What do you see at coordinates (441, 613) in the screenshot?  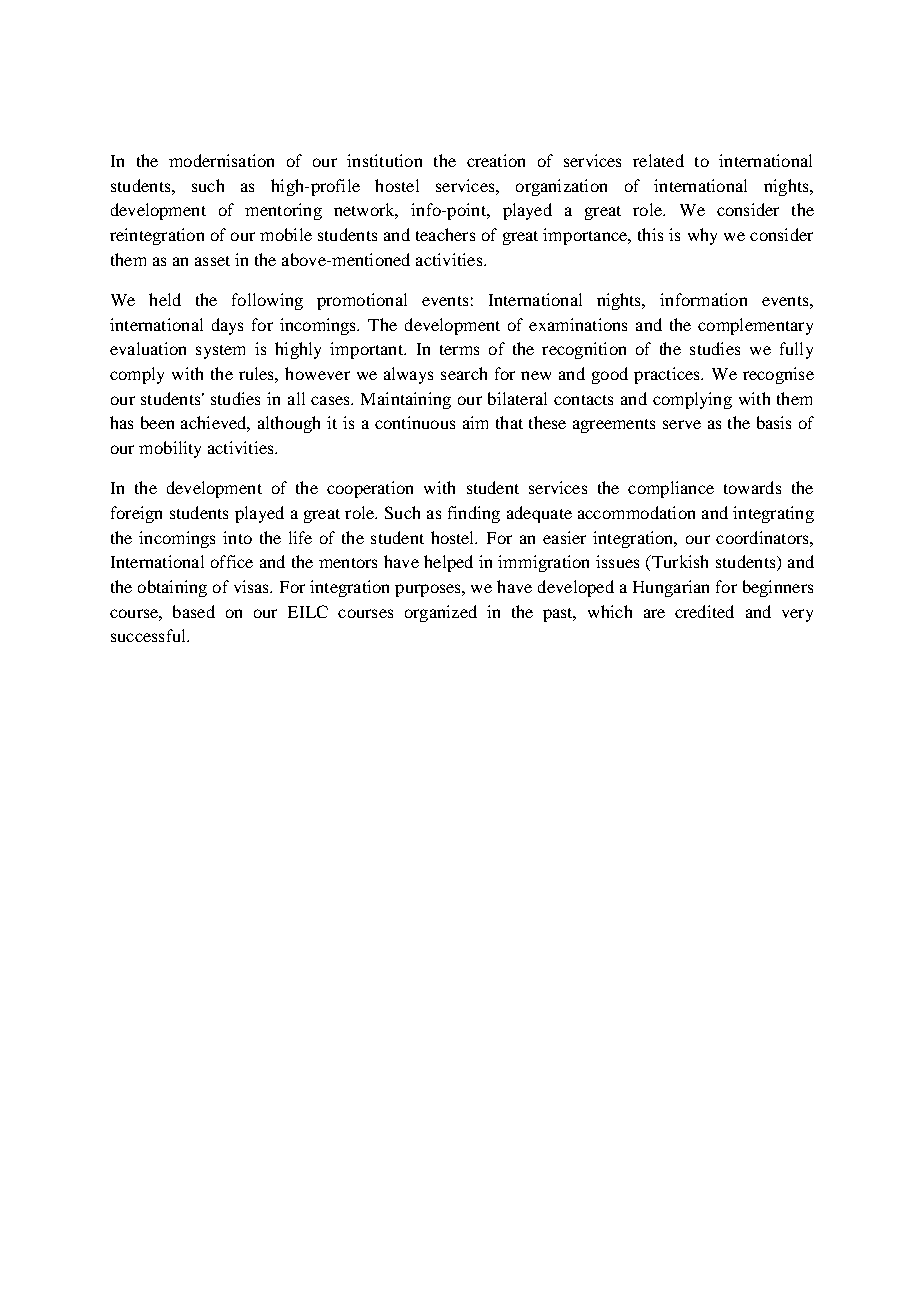 I see `organized` at bounding box center [441, 613].
